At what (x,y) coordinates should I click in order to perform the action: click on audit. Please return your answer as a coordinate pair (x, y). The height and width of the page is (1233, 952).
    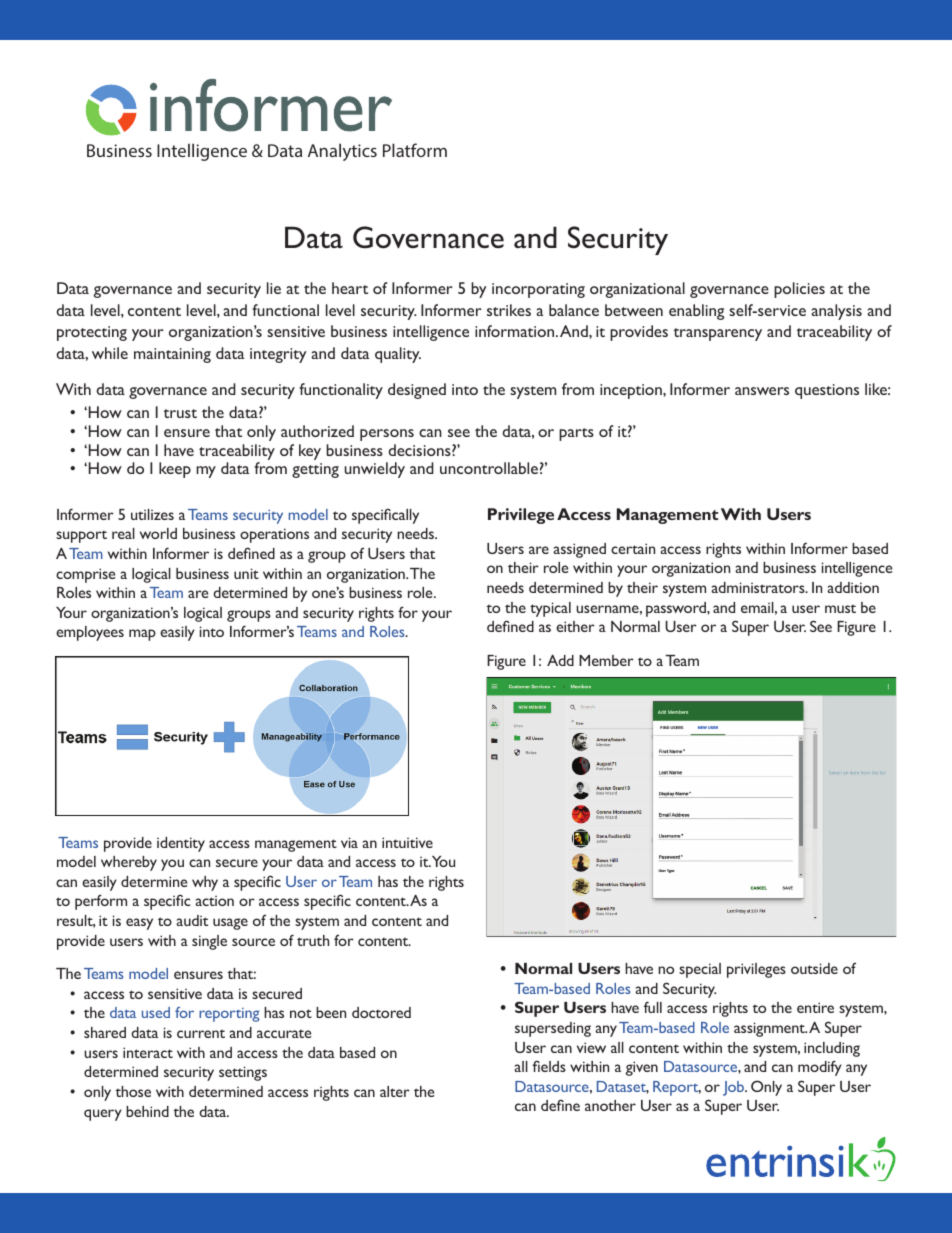
    Looking at the image, I should click on (192, 920).
